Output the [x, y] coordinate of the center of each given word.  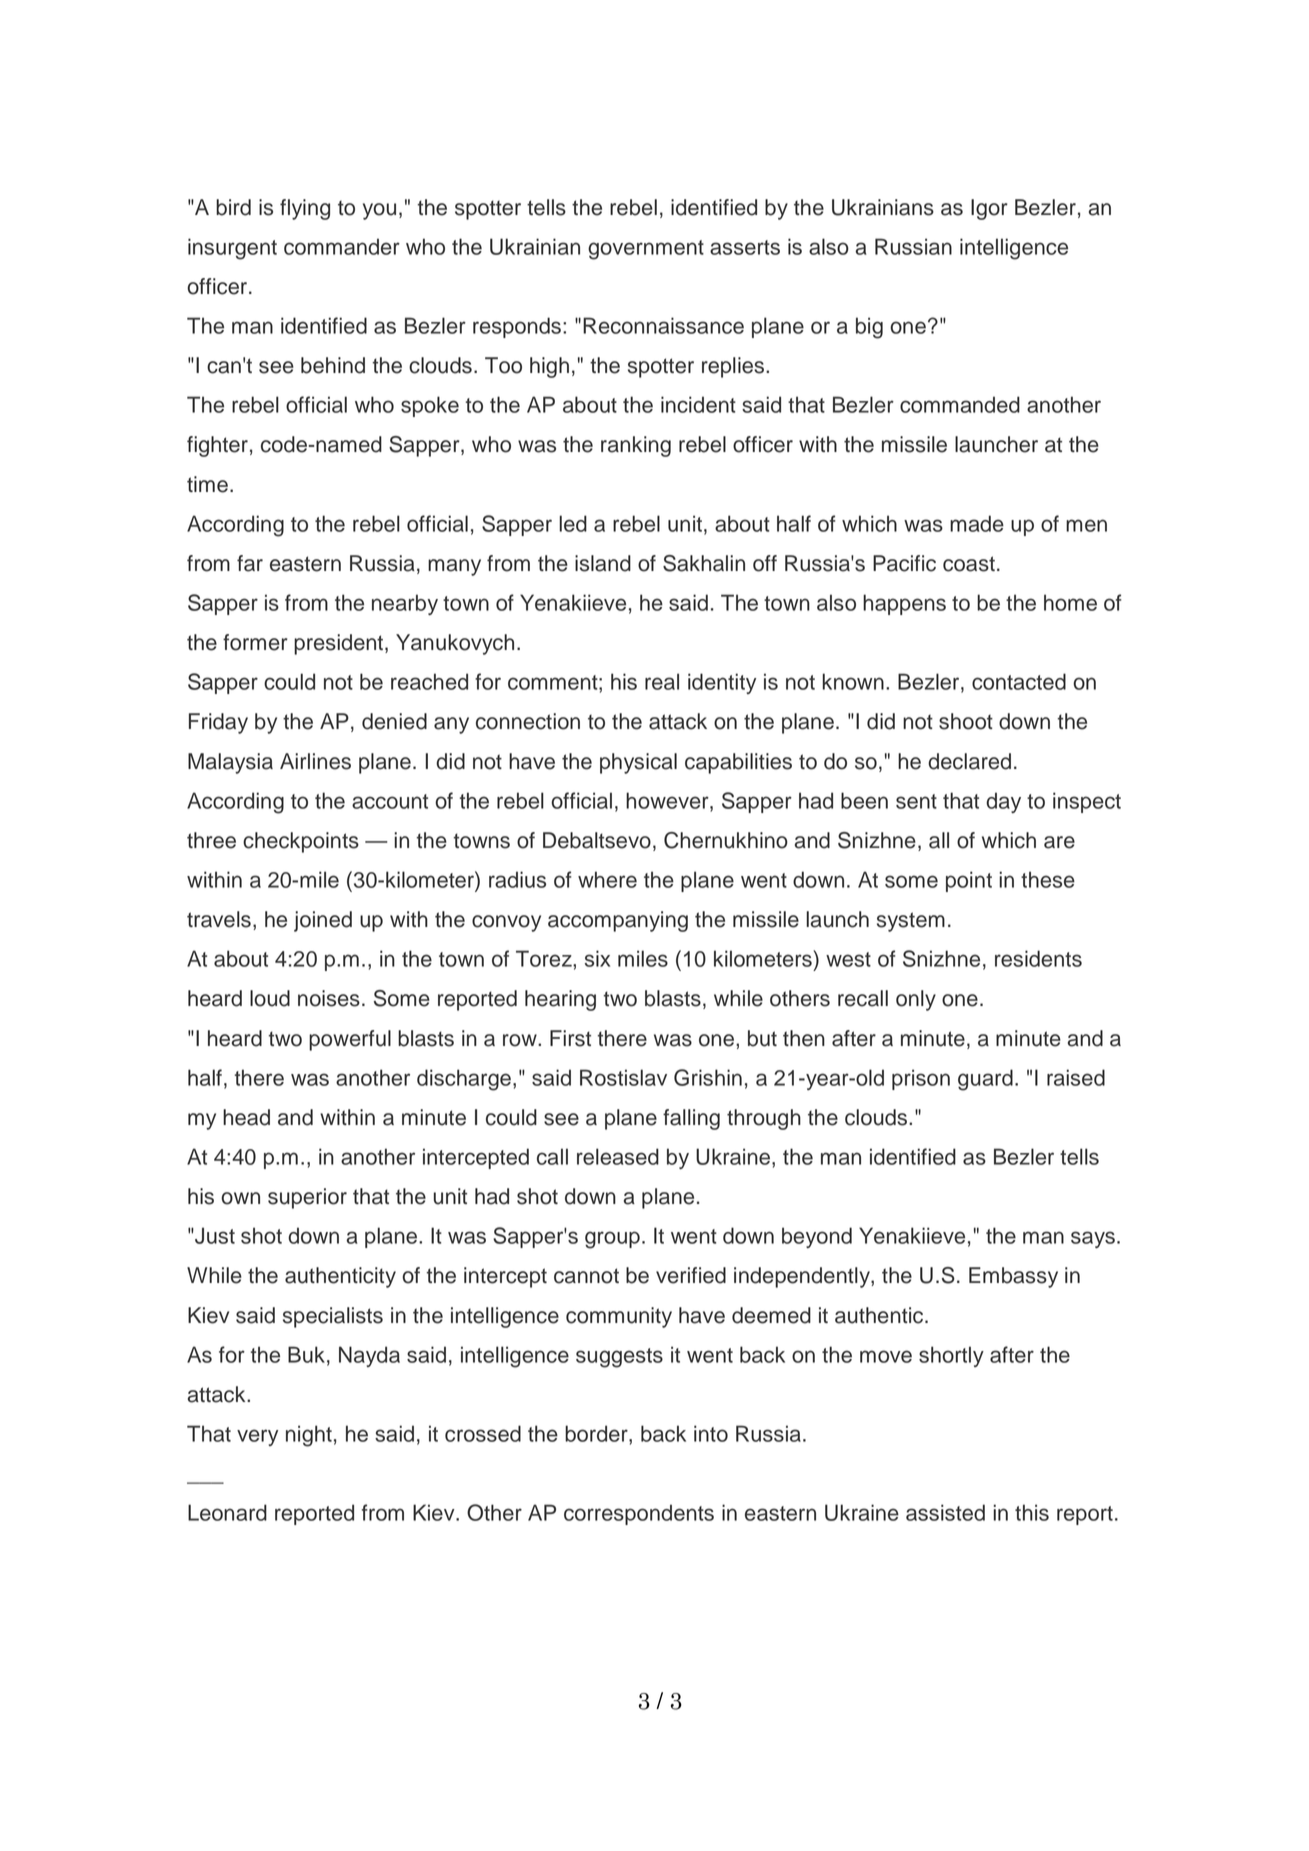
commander [342, 246]
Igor [989, 209]
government [646, 250]
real [662, 681]
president [340, 644]
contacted [1019, 681]
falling [691, 1119]
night [309, 1436]
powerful [350, 1040]
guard [985, 1080]
